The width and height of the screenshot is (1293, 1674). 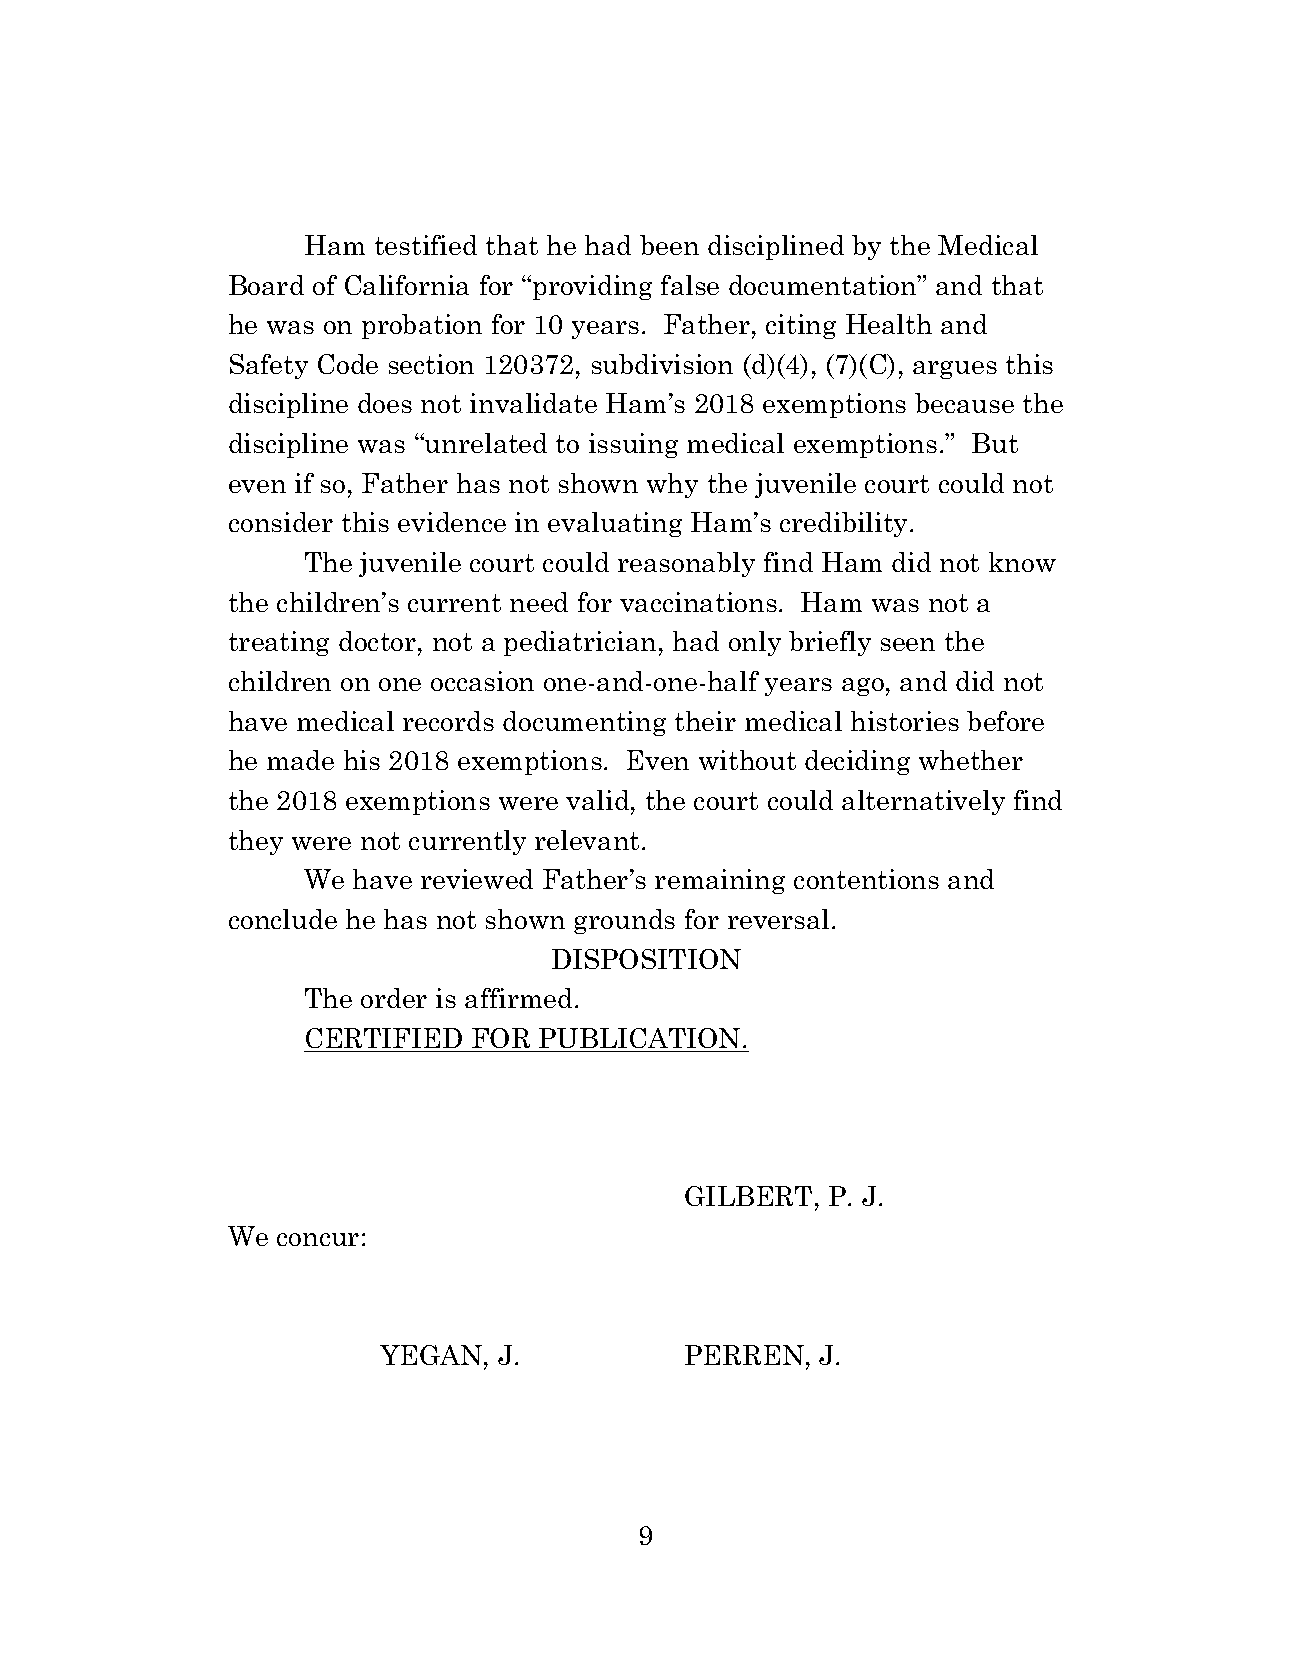 I want to click on providing, so click(x=592, y=287).
